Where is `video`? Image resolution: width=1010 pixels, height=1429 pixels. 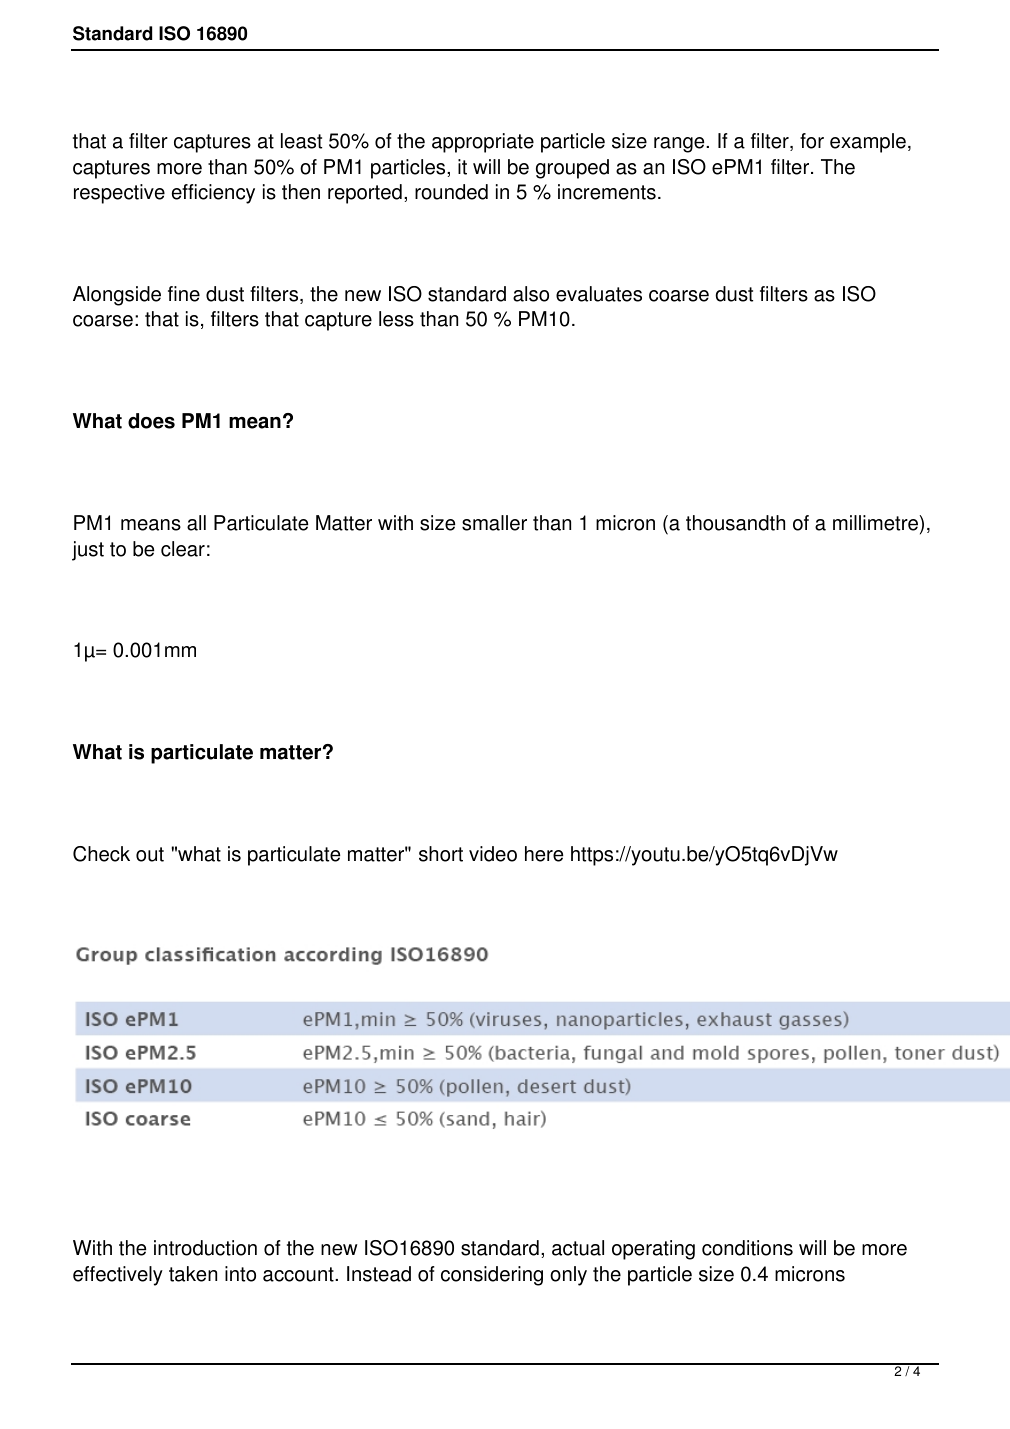
video is located at coordinates (493, 854).
